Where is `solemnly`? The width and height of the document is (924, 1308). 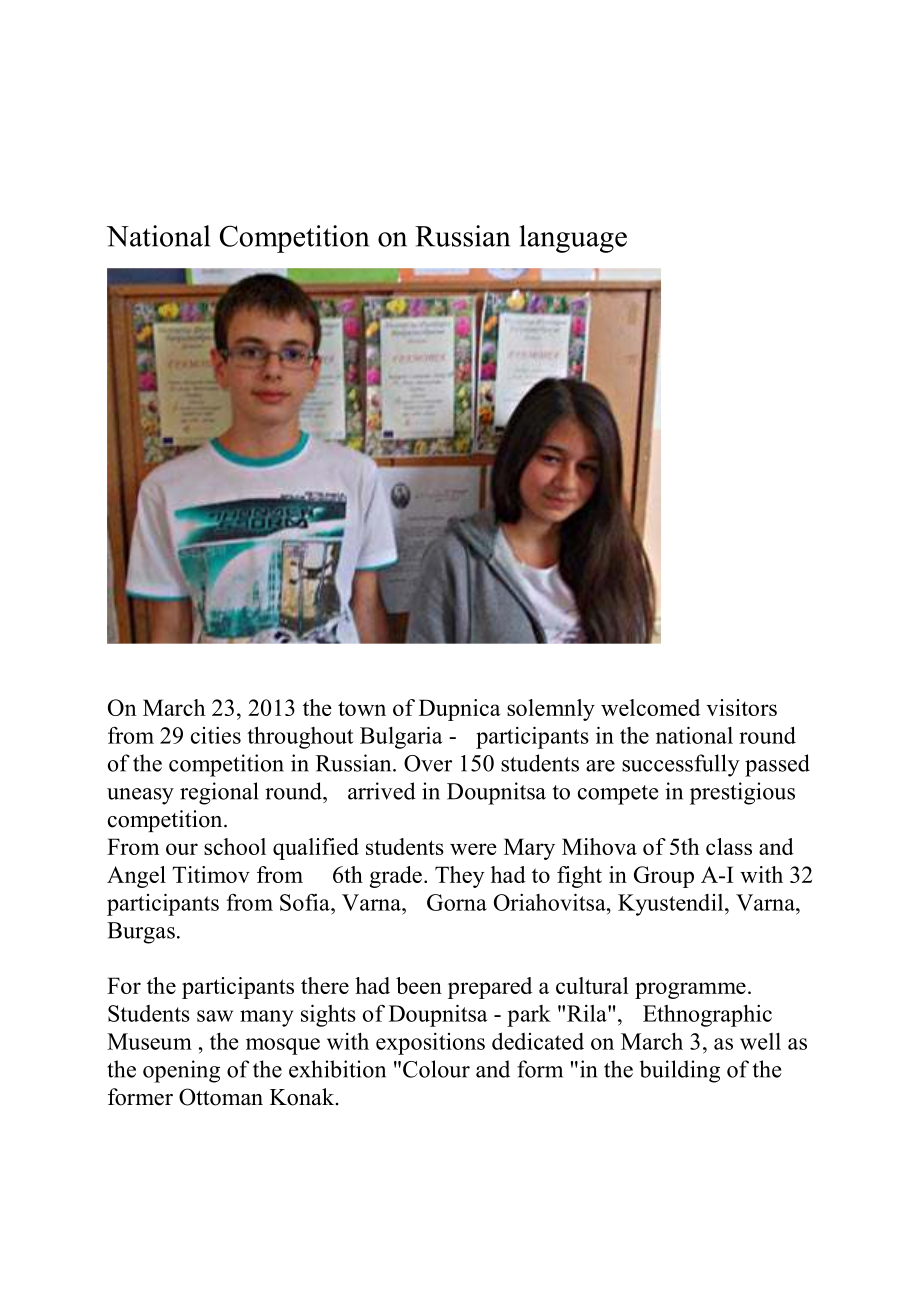
solemnly is located at coordinates (551, 710).
